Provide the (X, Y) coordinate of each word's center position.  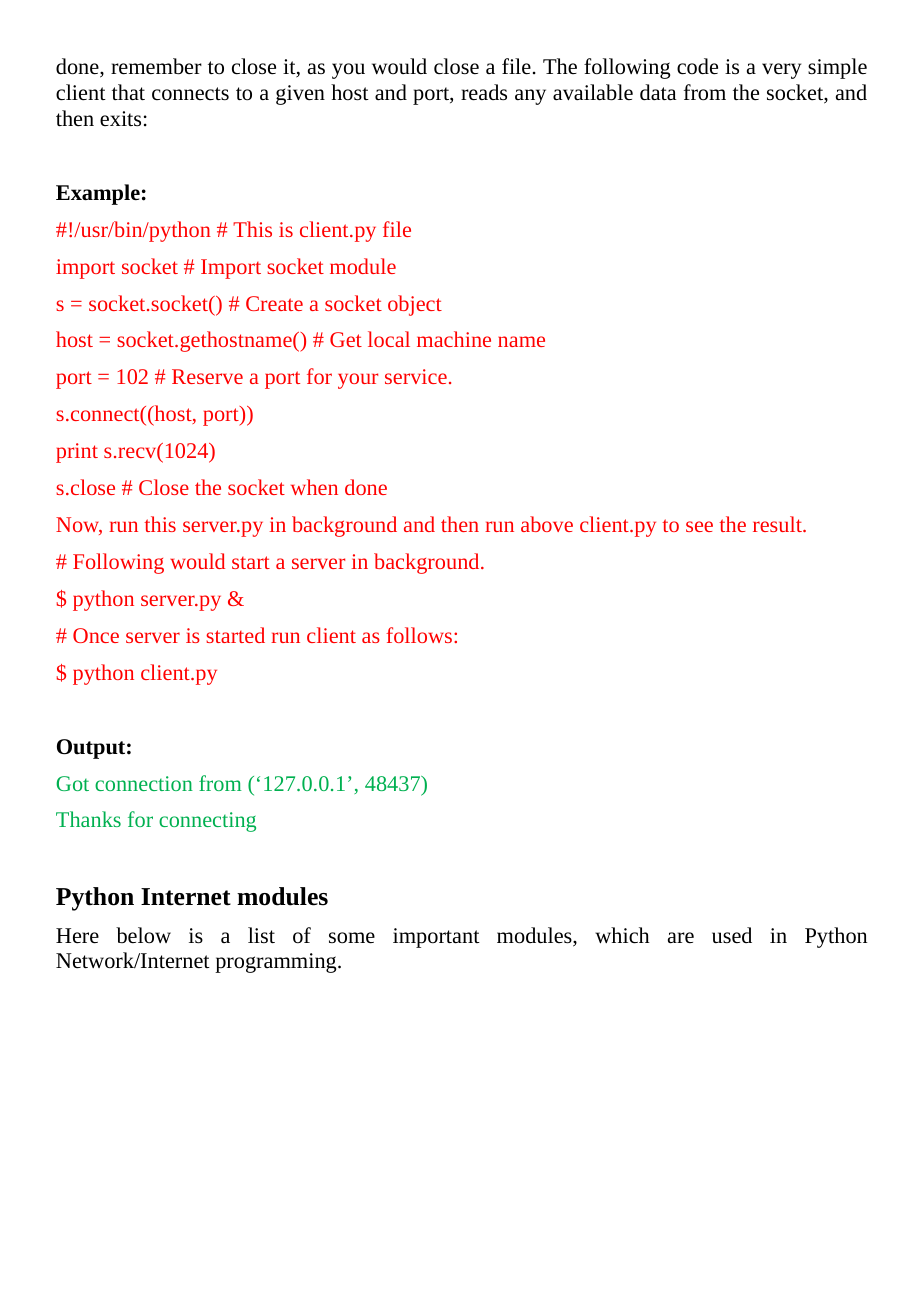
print (77, 453)
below (143, 935)
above (547, 524)
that (128, 92)
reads (484, 92)
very (781, 71)
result (778, 524)
